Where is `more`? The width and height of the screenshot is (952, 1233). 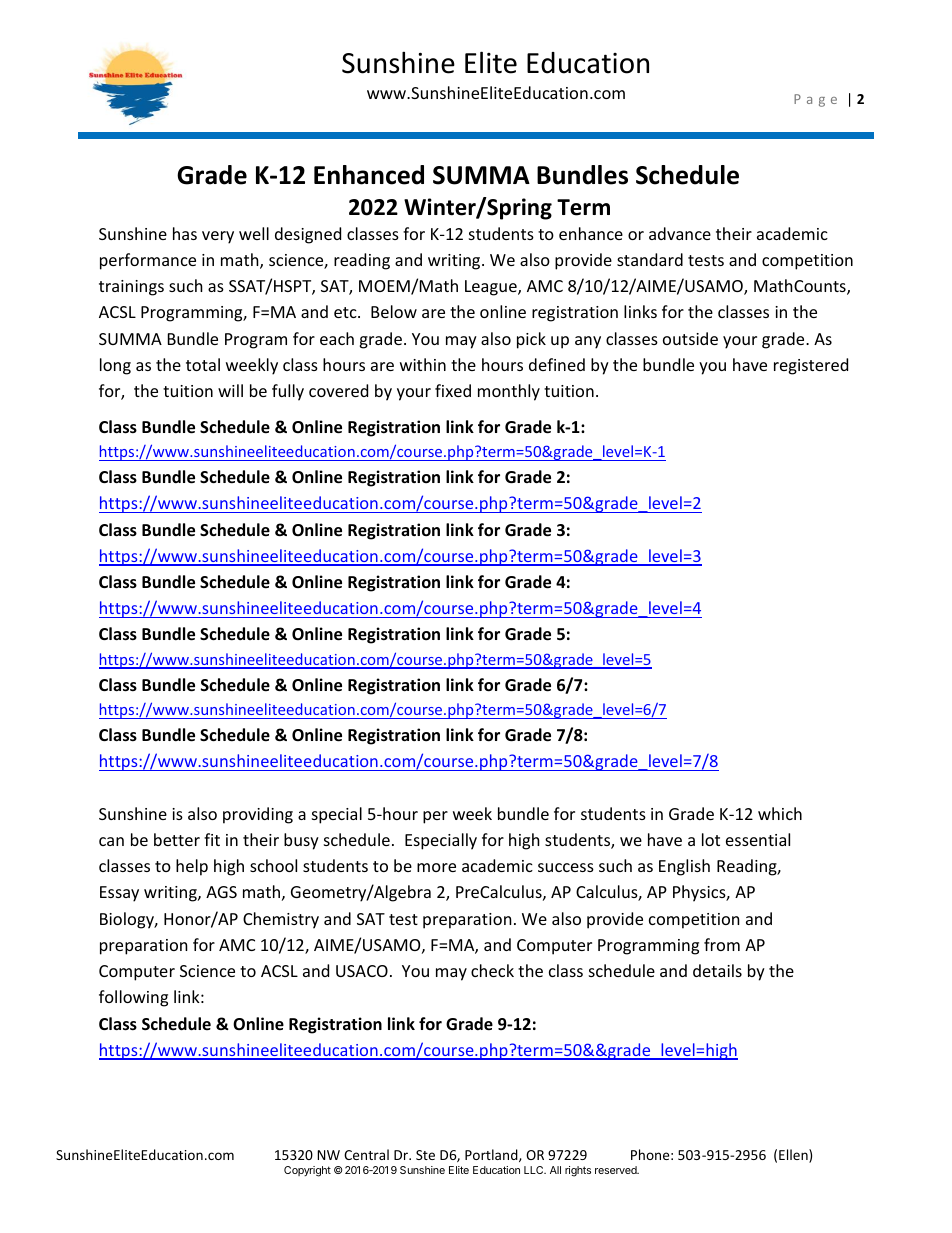 more is located at coordinates (436, 867).
